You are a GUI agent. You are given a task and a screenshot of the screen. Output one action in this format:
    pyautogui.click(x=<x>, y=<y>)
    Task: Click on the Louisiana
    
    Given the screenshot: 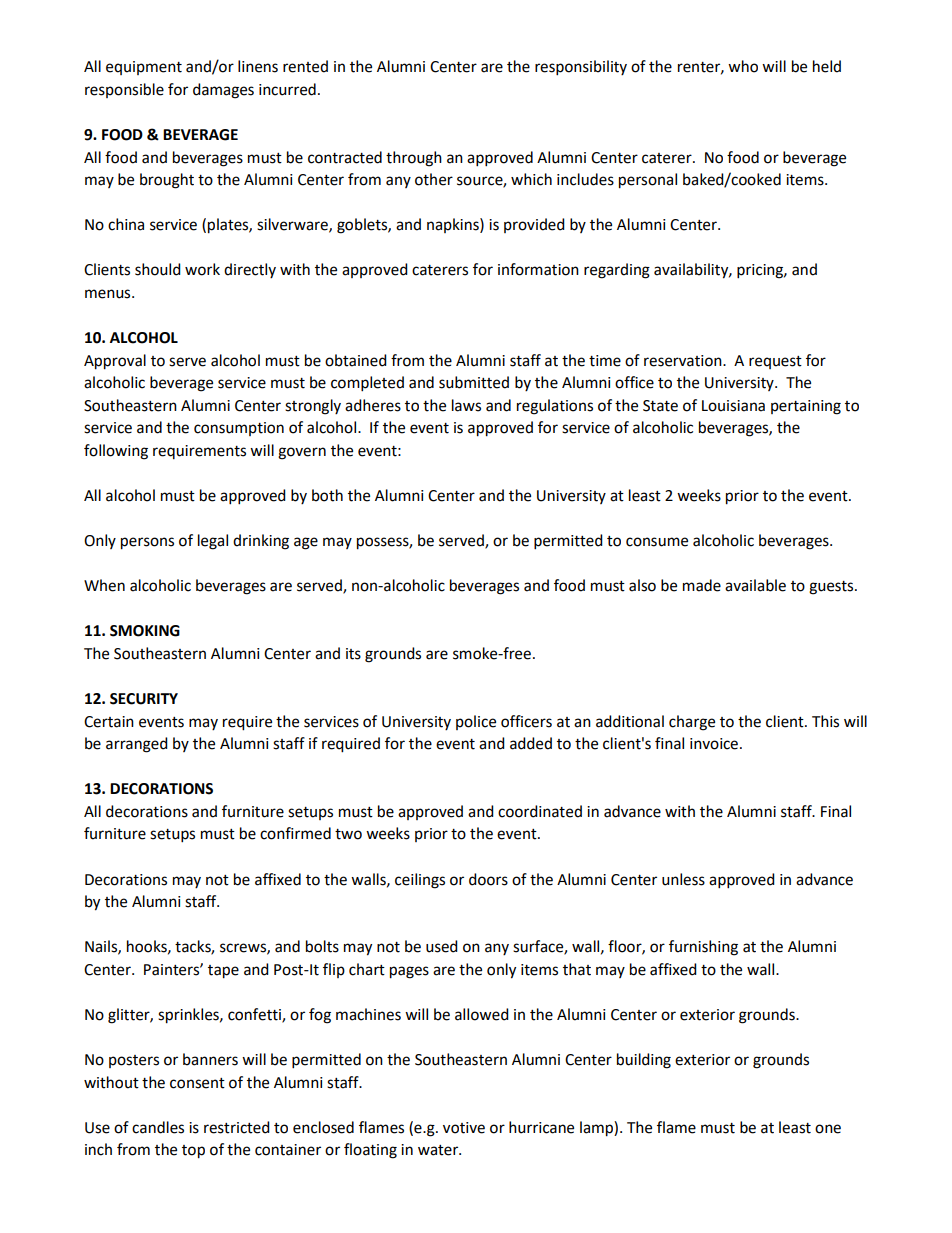 What is the action you would take?
    pyautogui.click(x=733, y=406)
